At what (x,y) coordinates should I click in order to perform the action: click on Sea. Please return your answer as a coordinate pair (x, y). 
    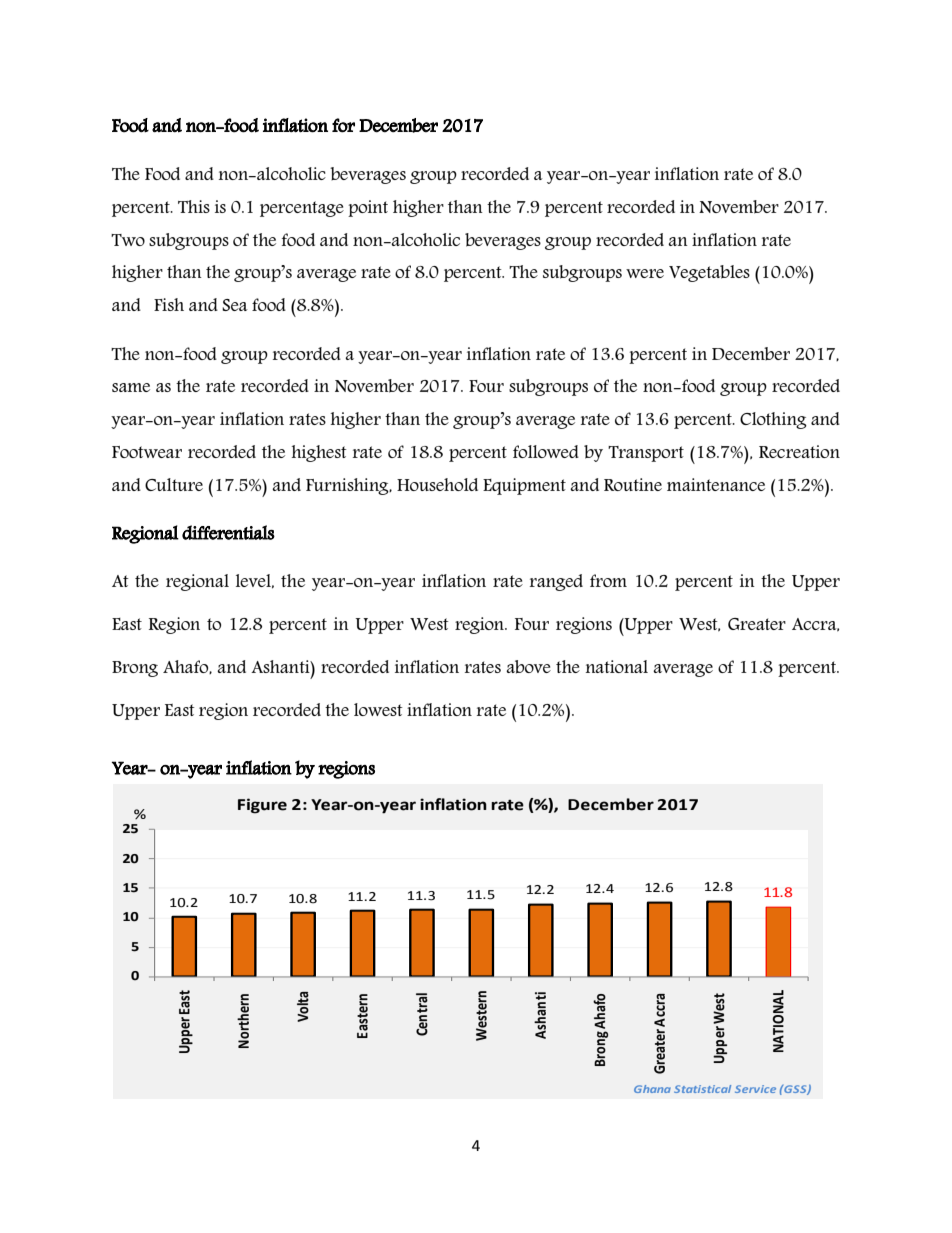
    Looking at the image, I should click on (235, 305).
